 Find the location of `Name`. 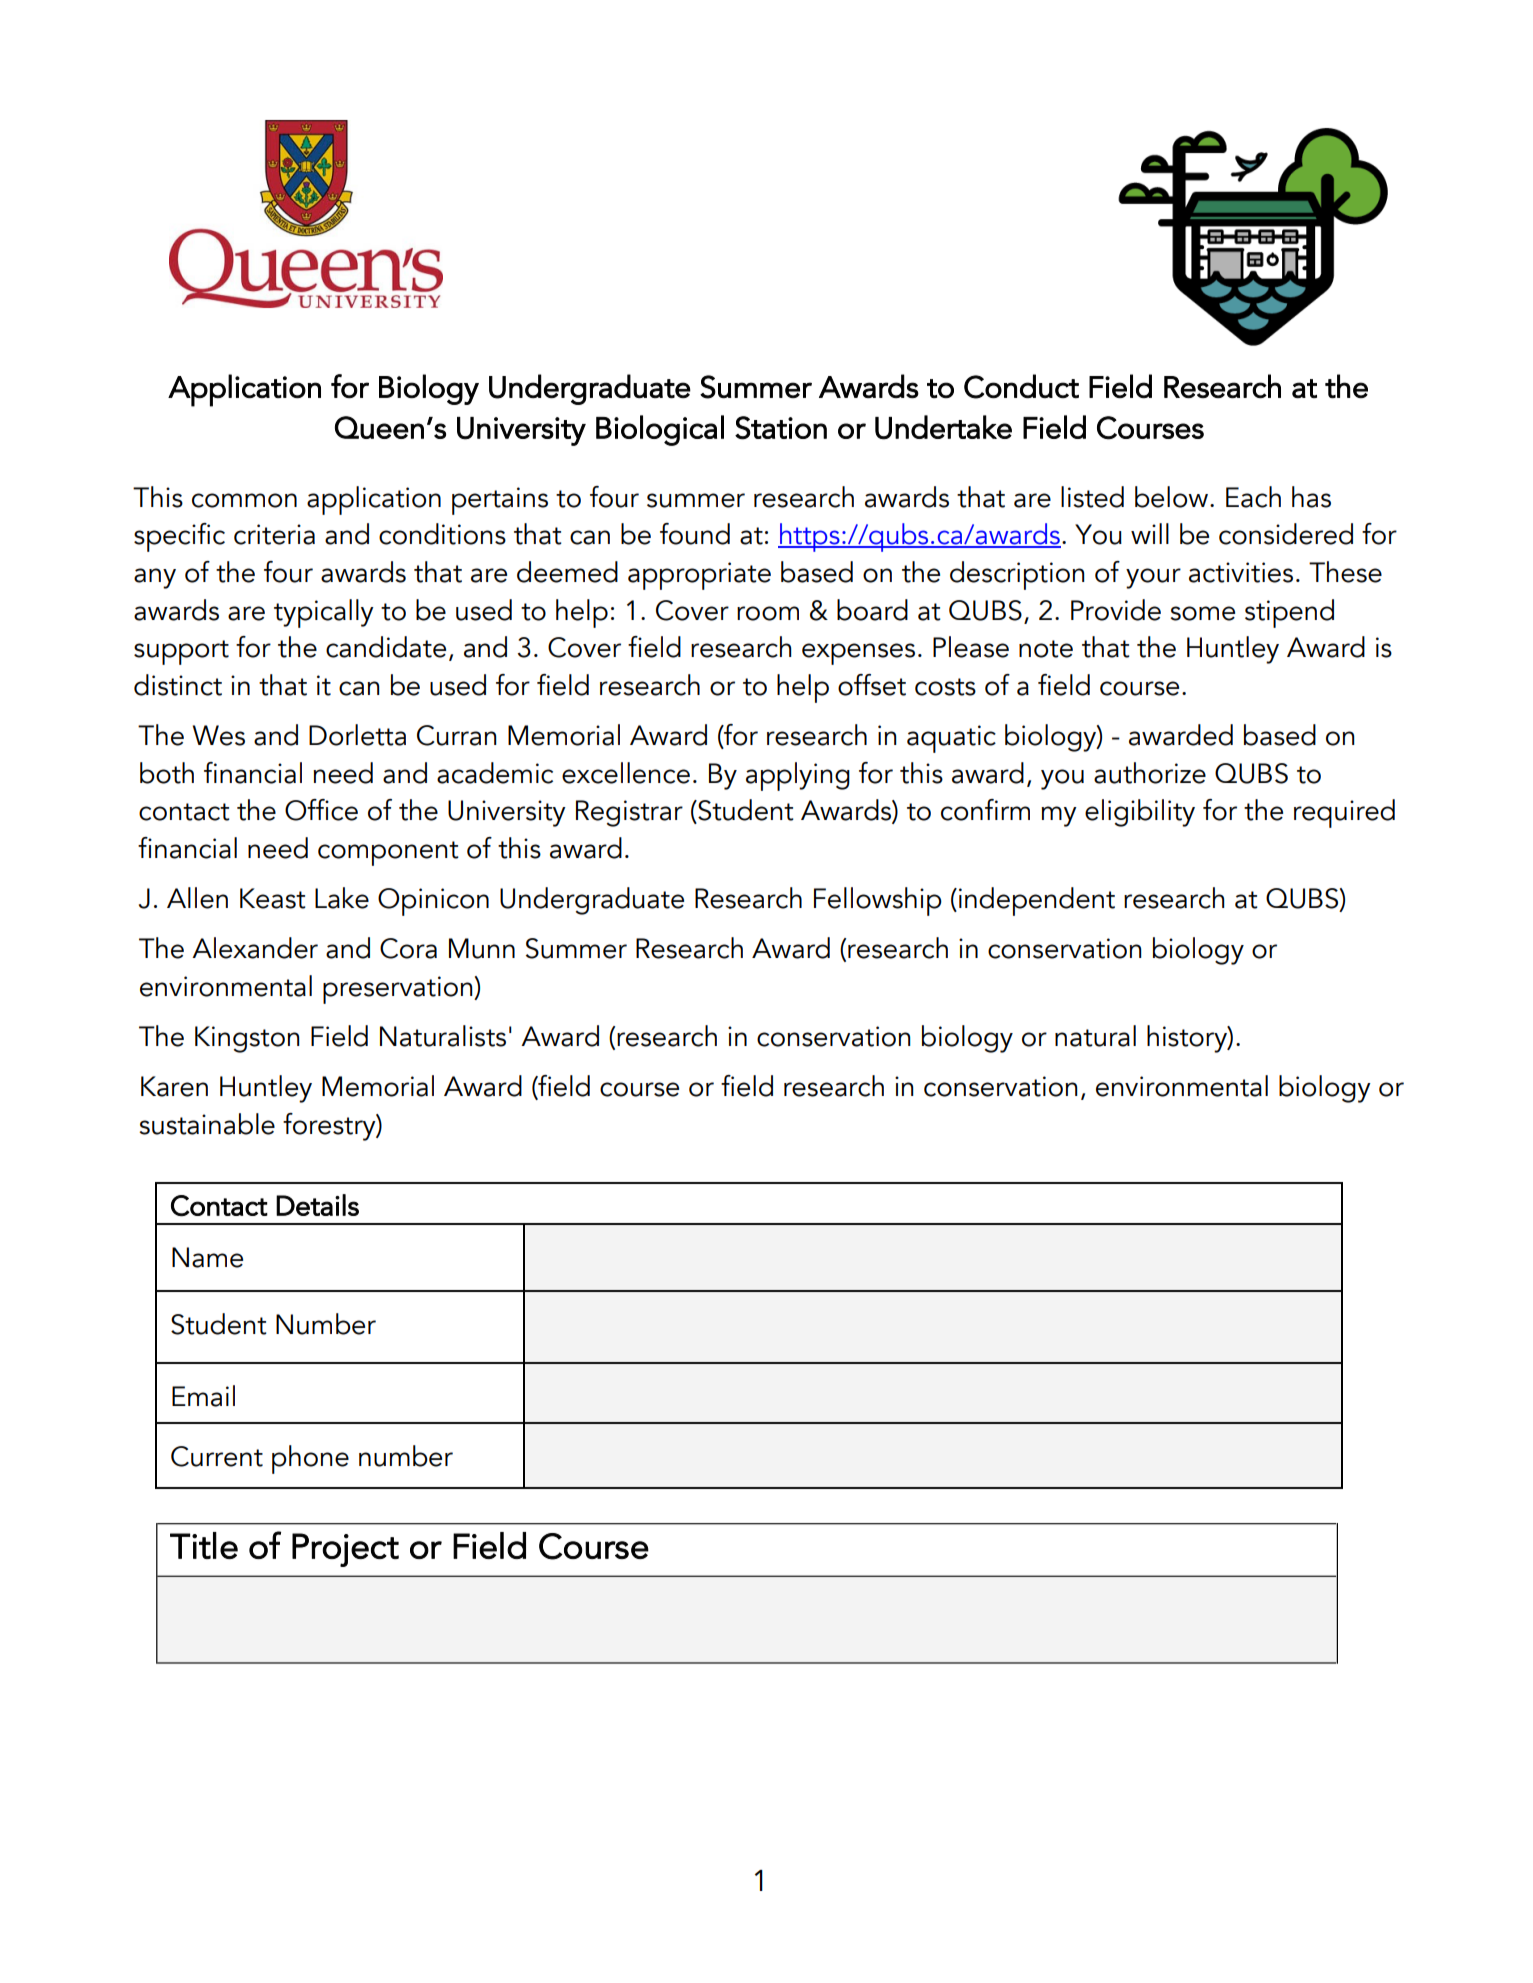

Name is located at coordinates (207, 1257).
